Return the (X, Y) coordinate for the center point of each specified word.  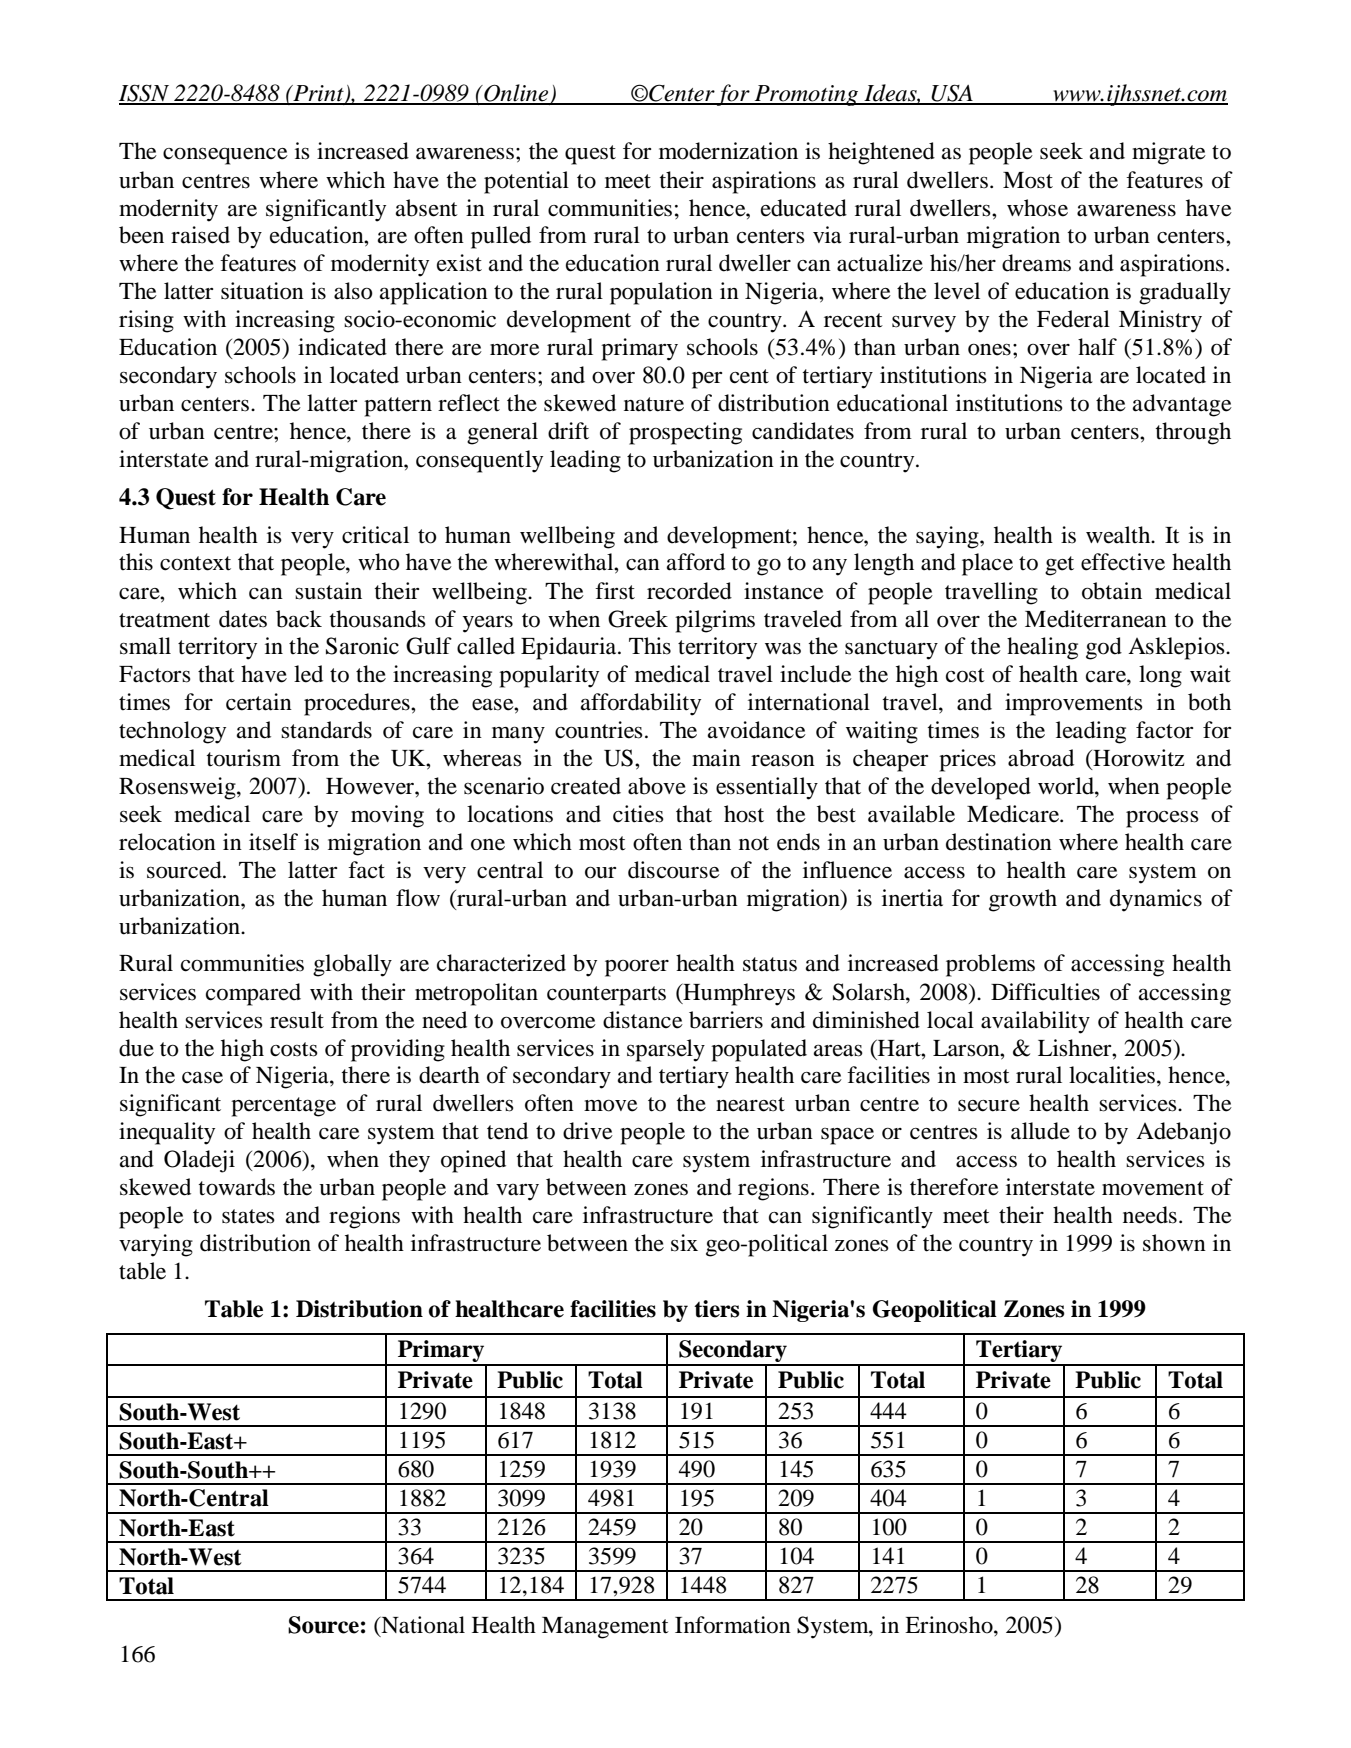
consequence (225, 156)
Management (605, 1628)
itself (273, 842)
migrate (1169, 153)
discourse (674, 870)
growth (1023, 900)
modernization (728, 151)
